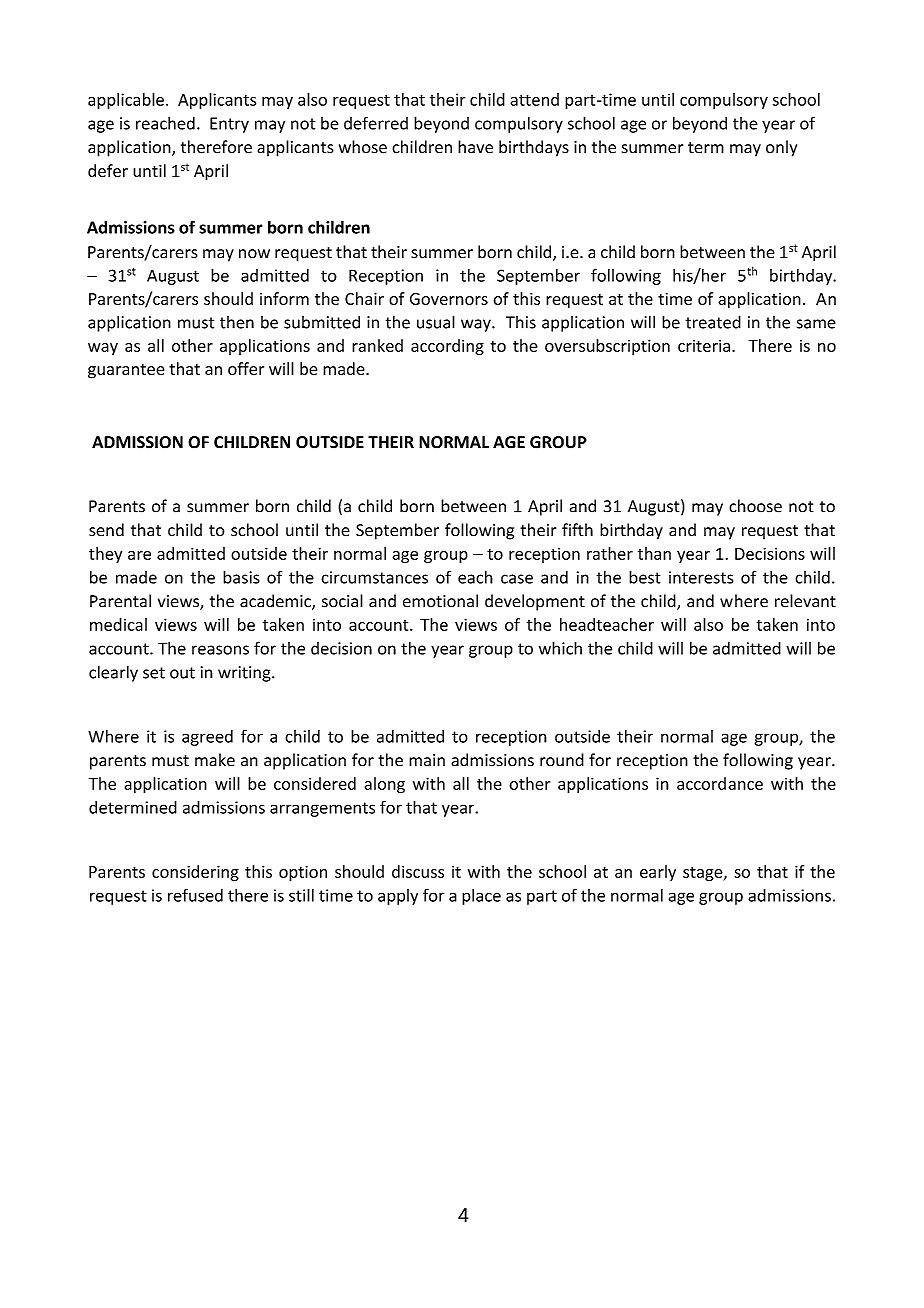  I want to click on Entry, so click(229, 125).
